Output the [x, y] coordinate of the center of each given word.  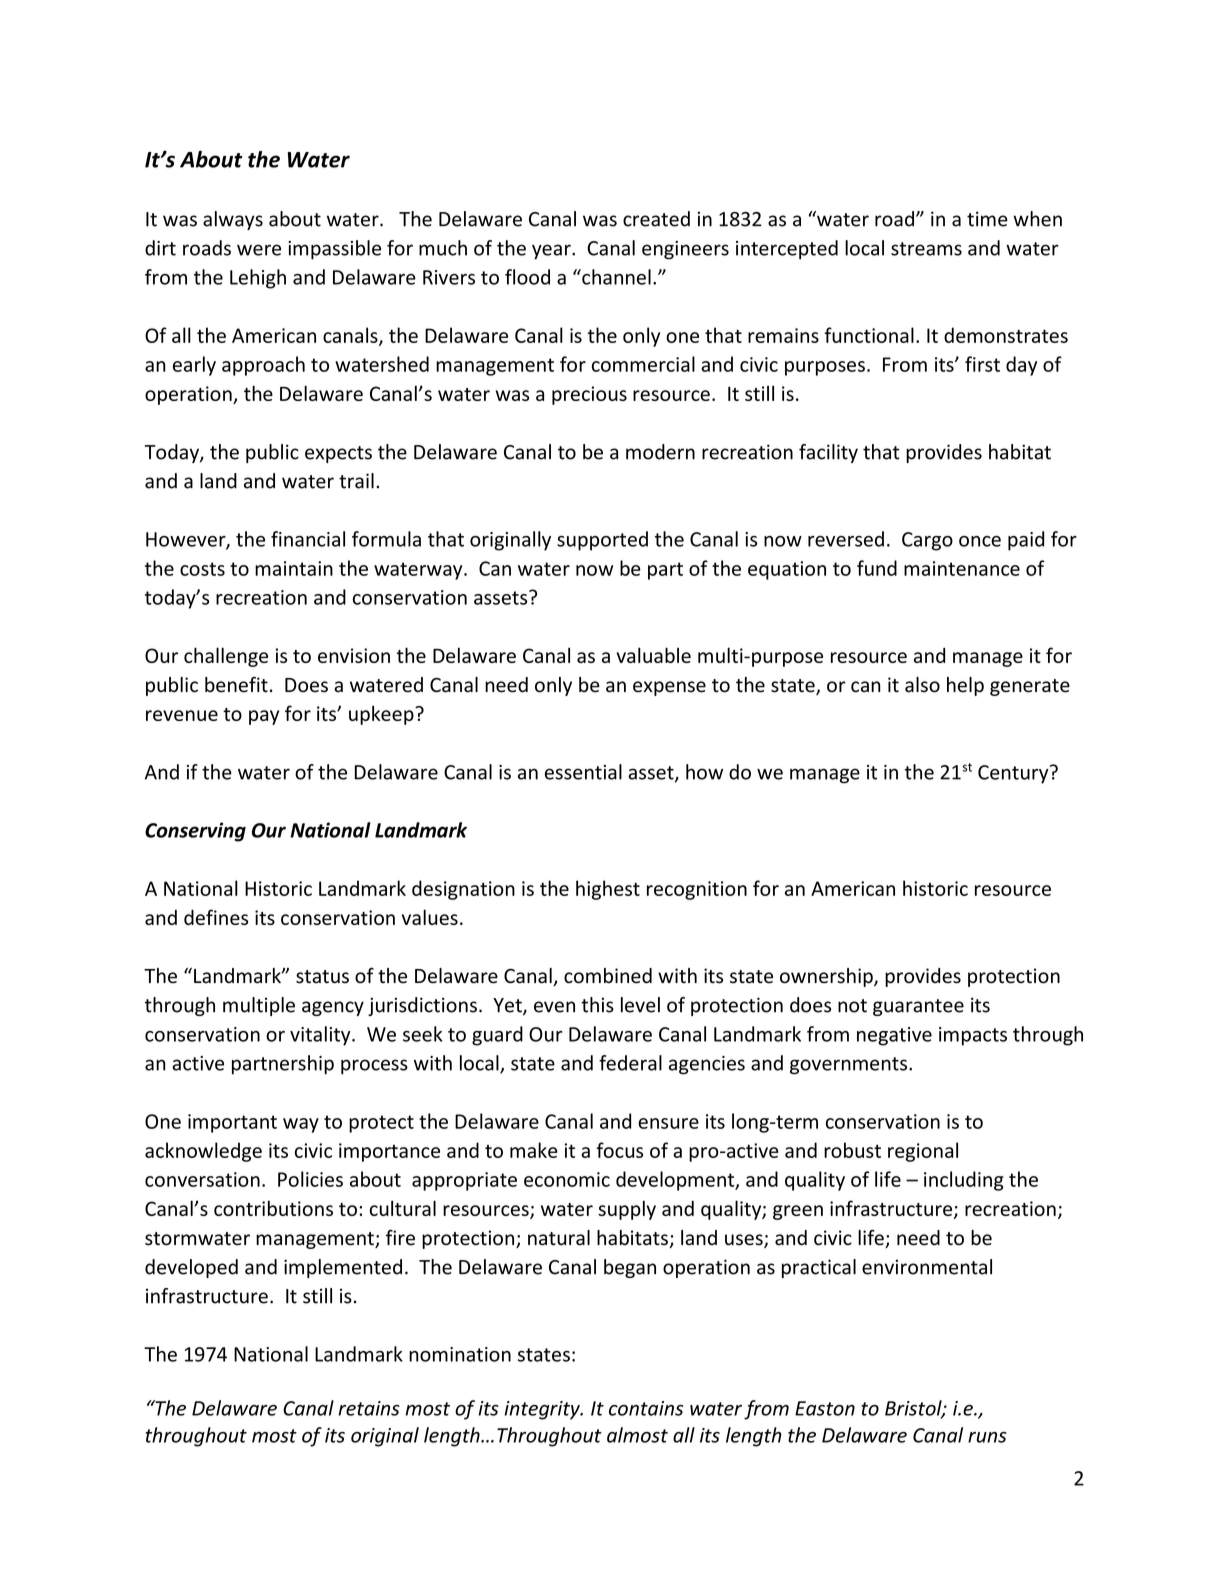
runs [987, 1437]
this [597, 1005]
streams [926, 249]
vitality [321, 1036]
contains [646, 1408]
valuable [653, 655]
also [922, 685]
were [259, 250]
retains [369, 1408]
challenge [226, 657]
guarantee [918, 1007]
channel [615, 277]
